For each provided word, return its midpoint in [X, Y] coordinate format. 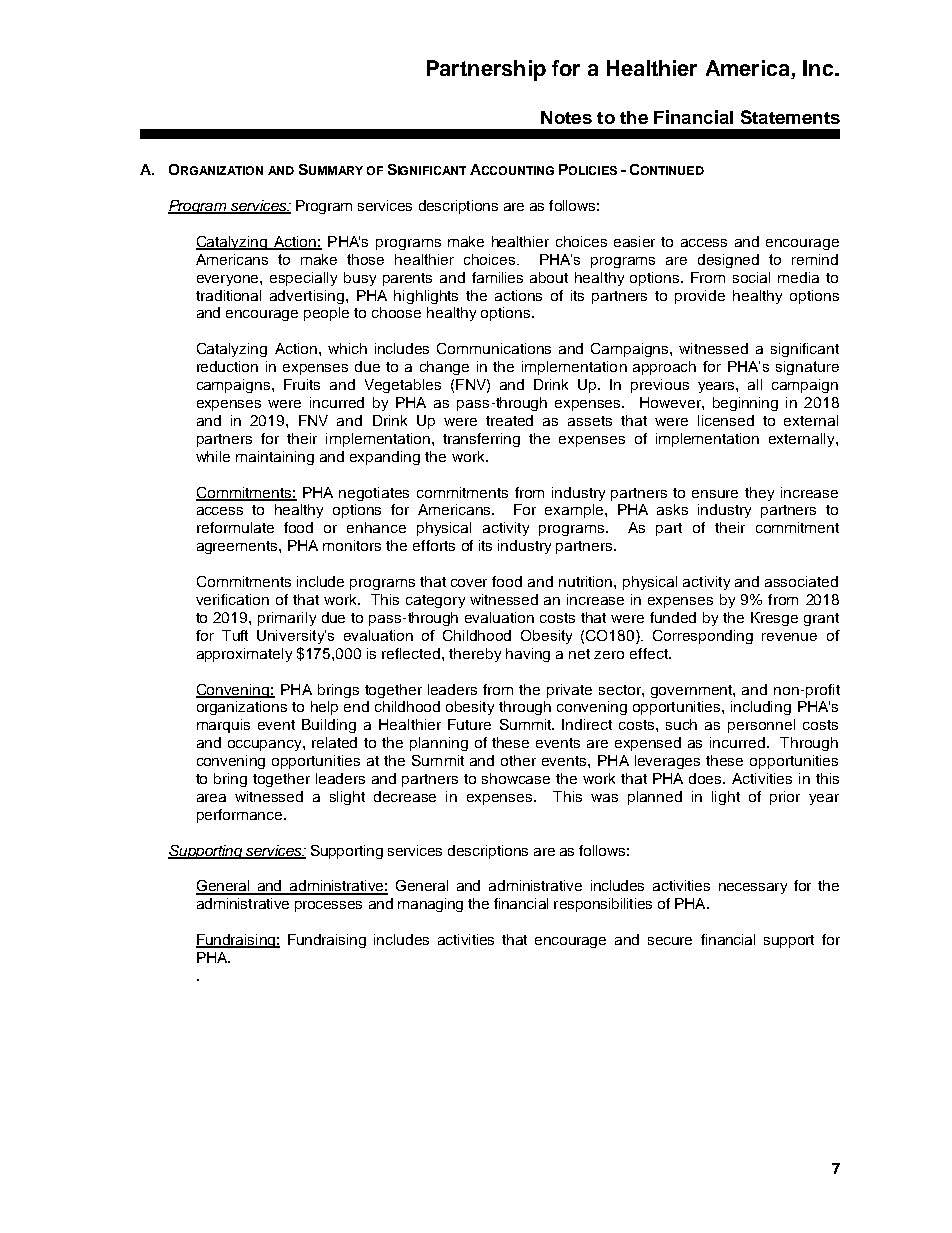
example [575, 511]
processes [328, 906]
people [326, 314]
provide [700, 297]
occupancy [266, 745]
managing [430, 905]
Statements [790, 117]
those [365, 259]
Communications [494, 348]
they [759, 494]
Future [469, 724]
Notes [566, 117]
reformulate [235, 527]
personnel [761, 726]
